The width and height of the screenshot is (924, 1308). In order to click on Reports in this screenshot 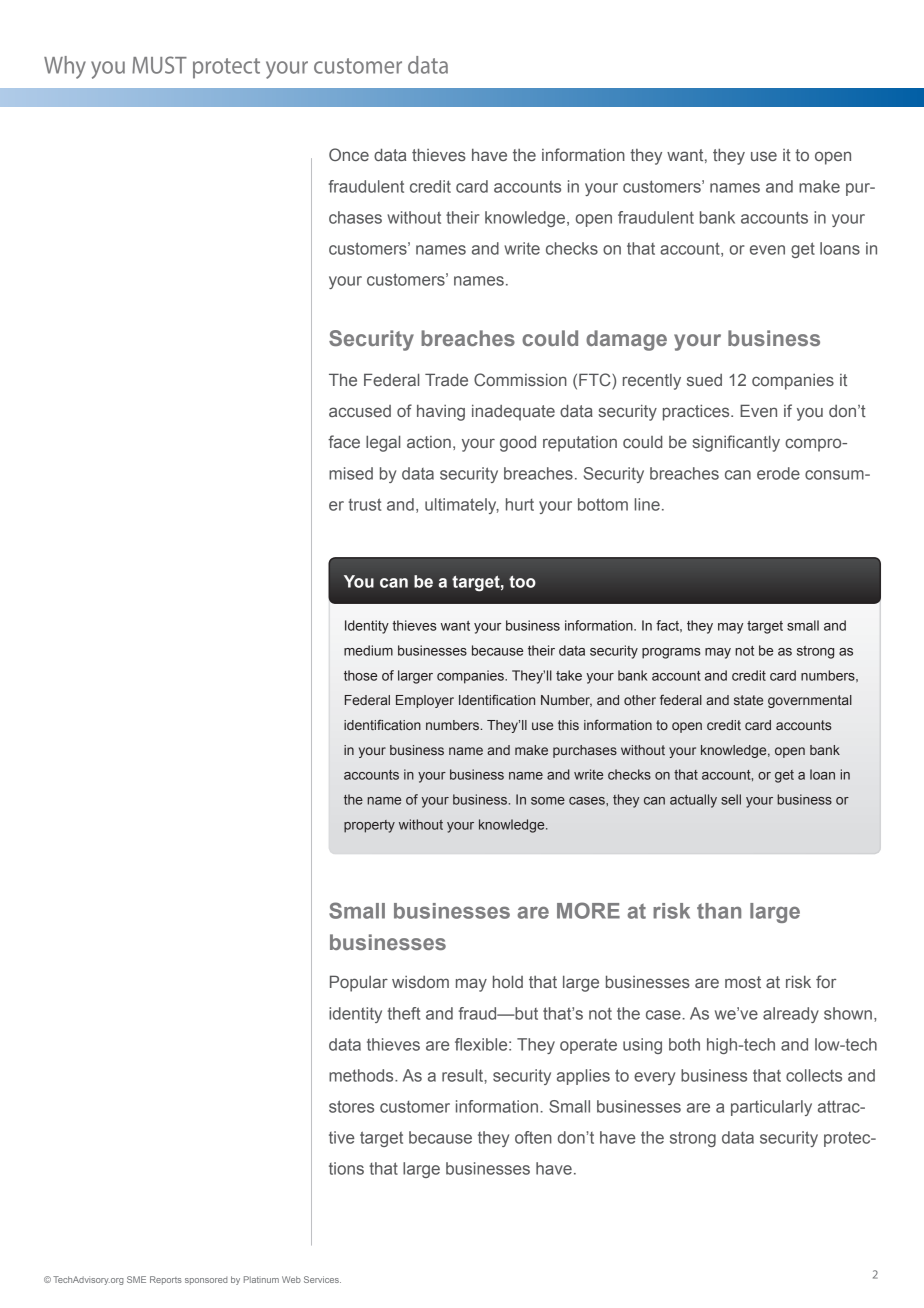, I will do `click(166, 1280)`.
